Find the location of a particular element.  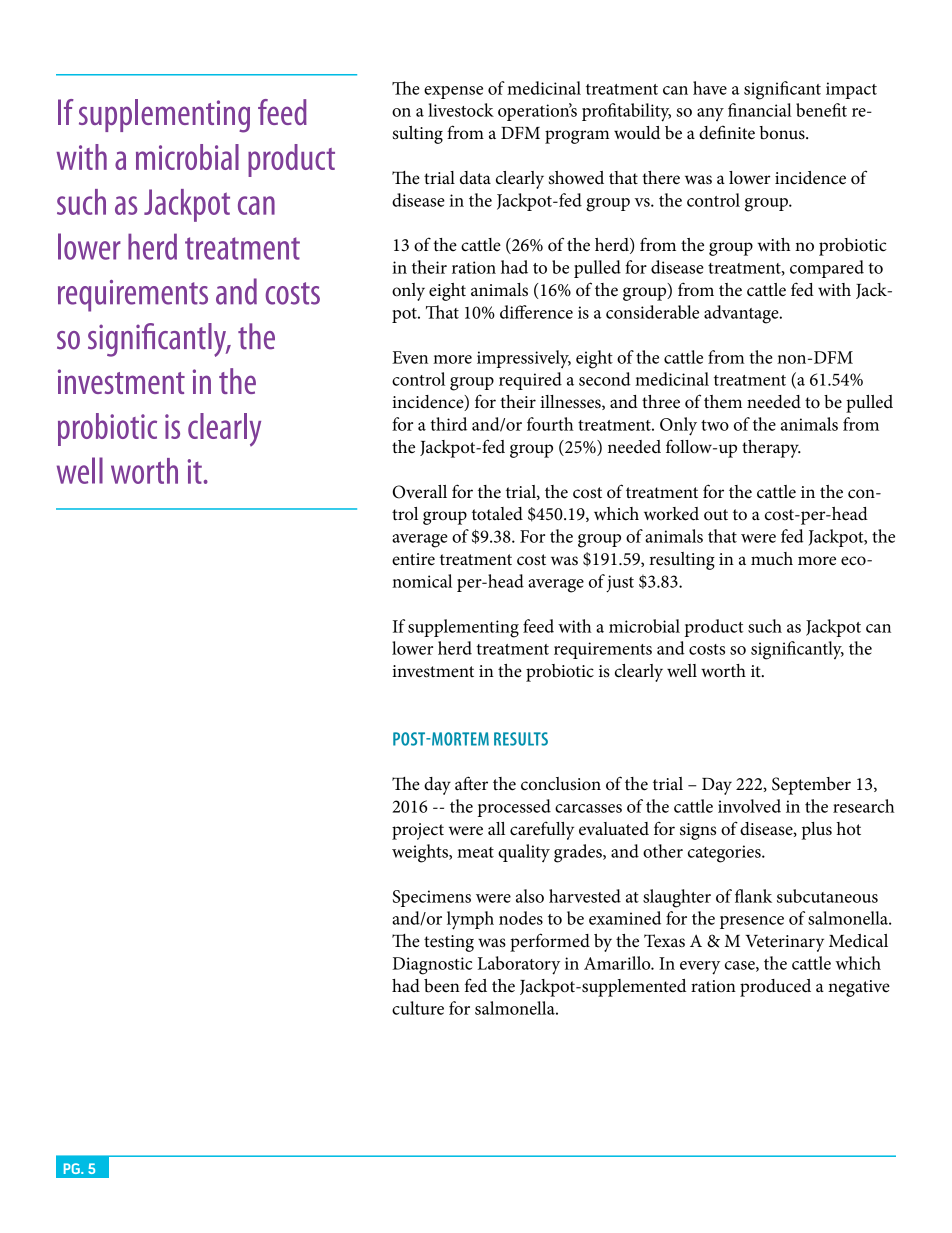

benefit is located at coordinates (821, 110).
